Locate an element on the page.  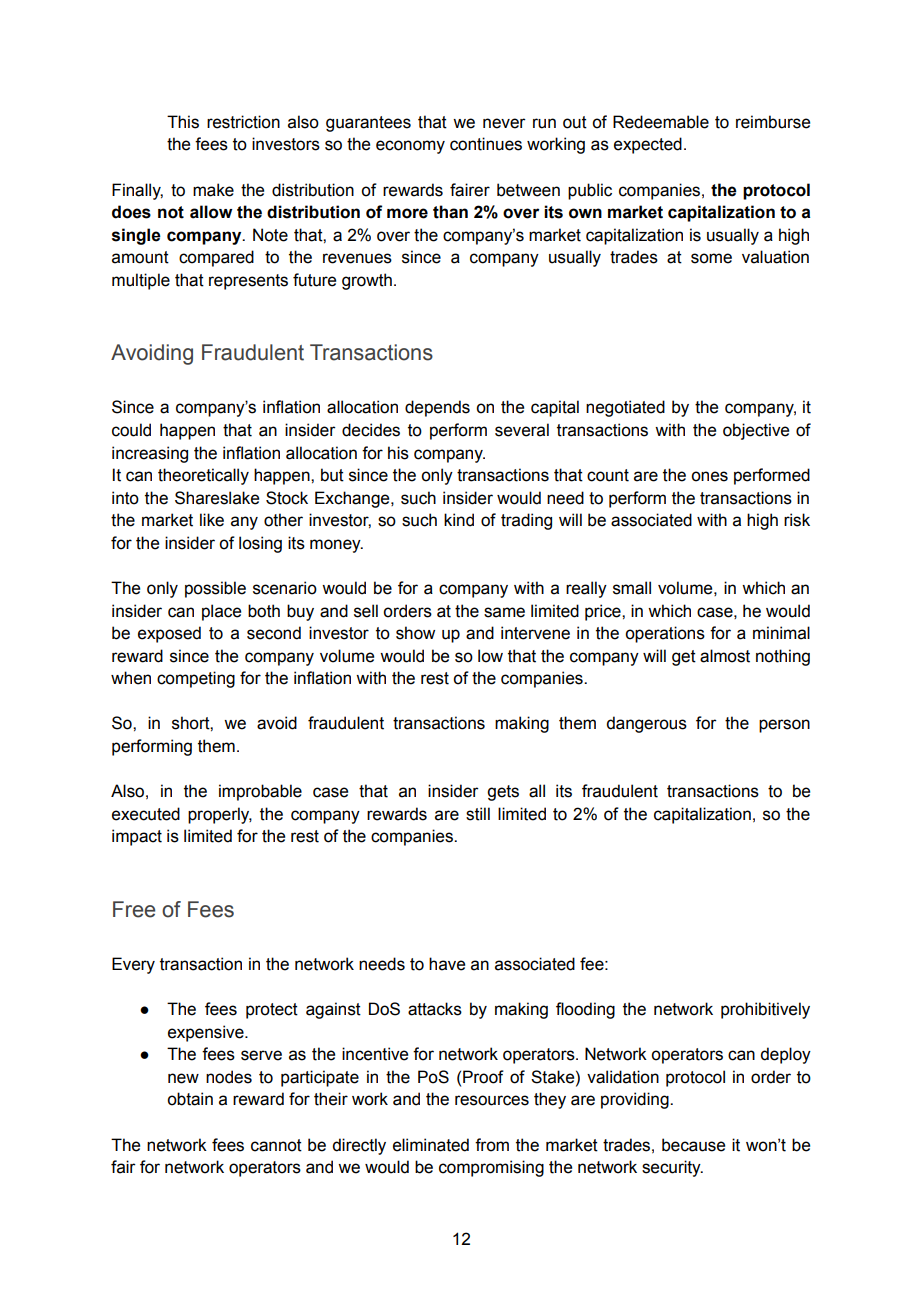
This is located at coordinates (183, 122).
